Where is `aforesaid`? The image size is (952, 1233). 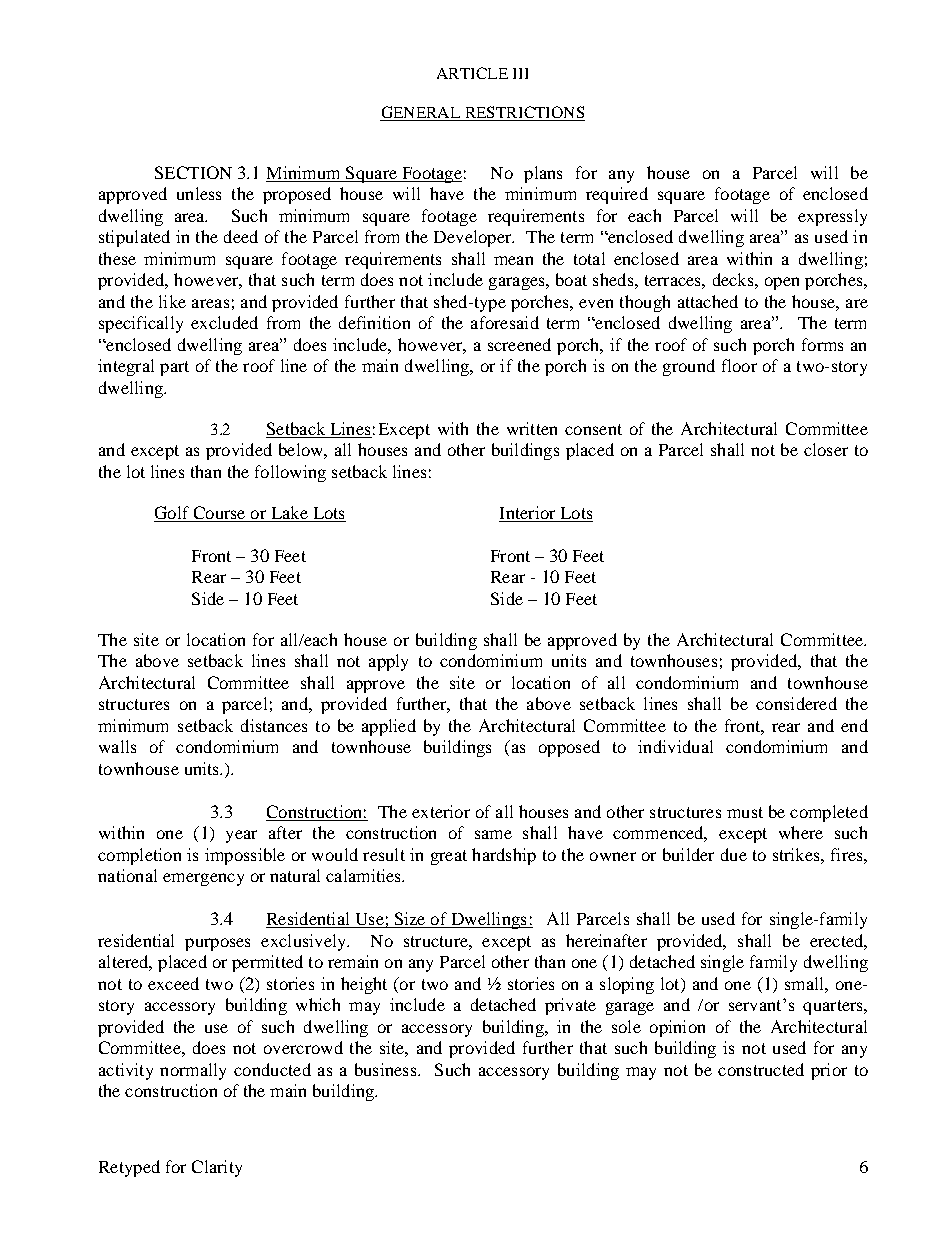 aforesaid is located at coordinates (505, 322).
